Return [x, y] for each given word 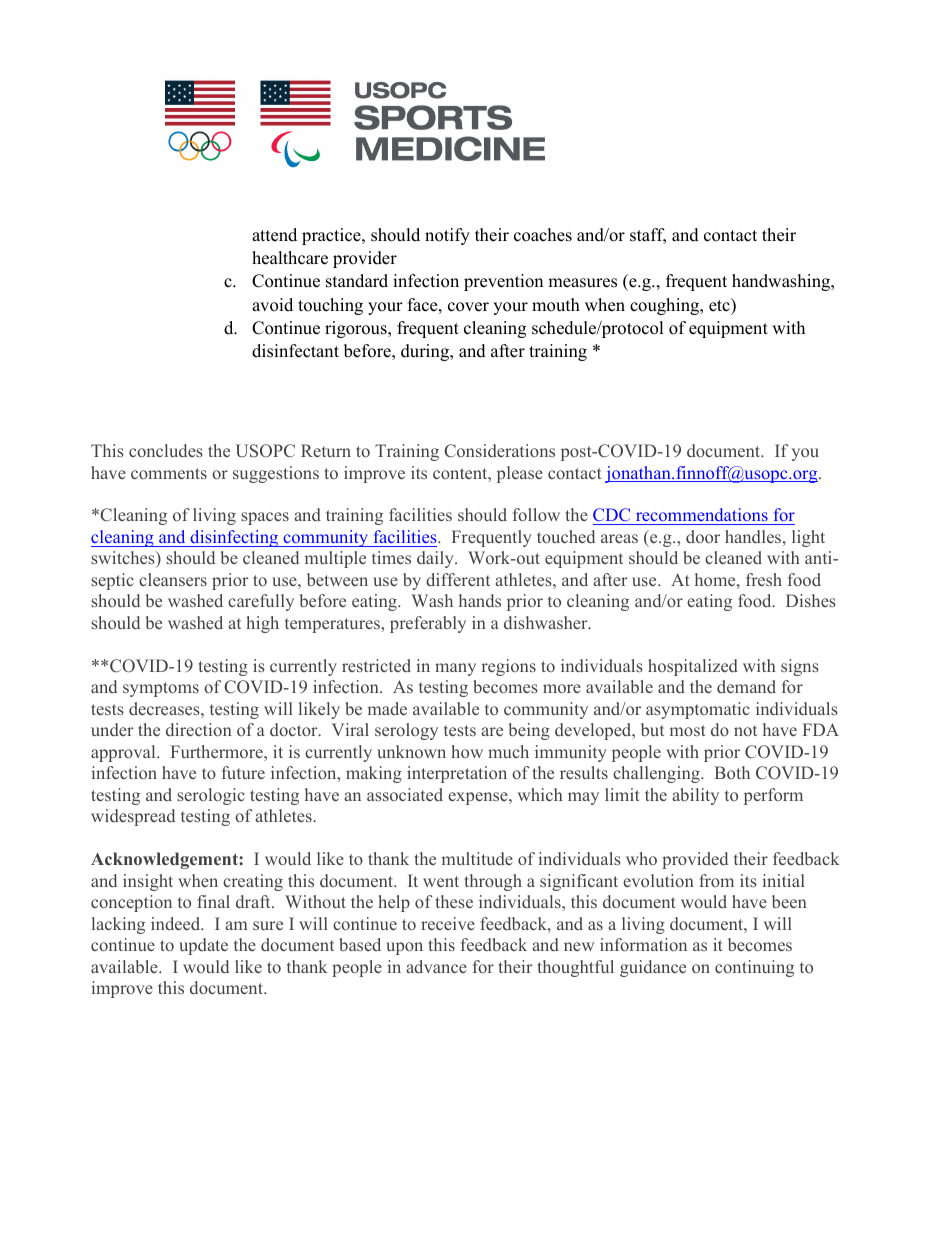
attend [274, 235]
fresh [764, 579]
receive [448, 923]
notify [447, 236]
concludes [166, 450]
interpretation [457, 774]
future [243, 772]
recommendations [701, 516]
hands [480, 600]
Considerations [499, 450]
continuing [754, 968]
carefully [261, 602]
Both [732, 772]
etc [720, 305]
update [203, 946]
